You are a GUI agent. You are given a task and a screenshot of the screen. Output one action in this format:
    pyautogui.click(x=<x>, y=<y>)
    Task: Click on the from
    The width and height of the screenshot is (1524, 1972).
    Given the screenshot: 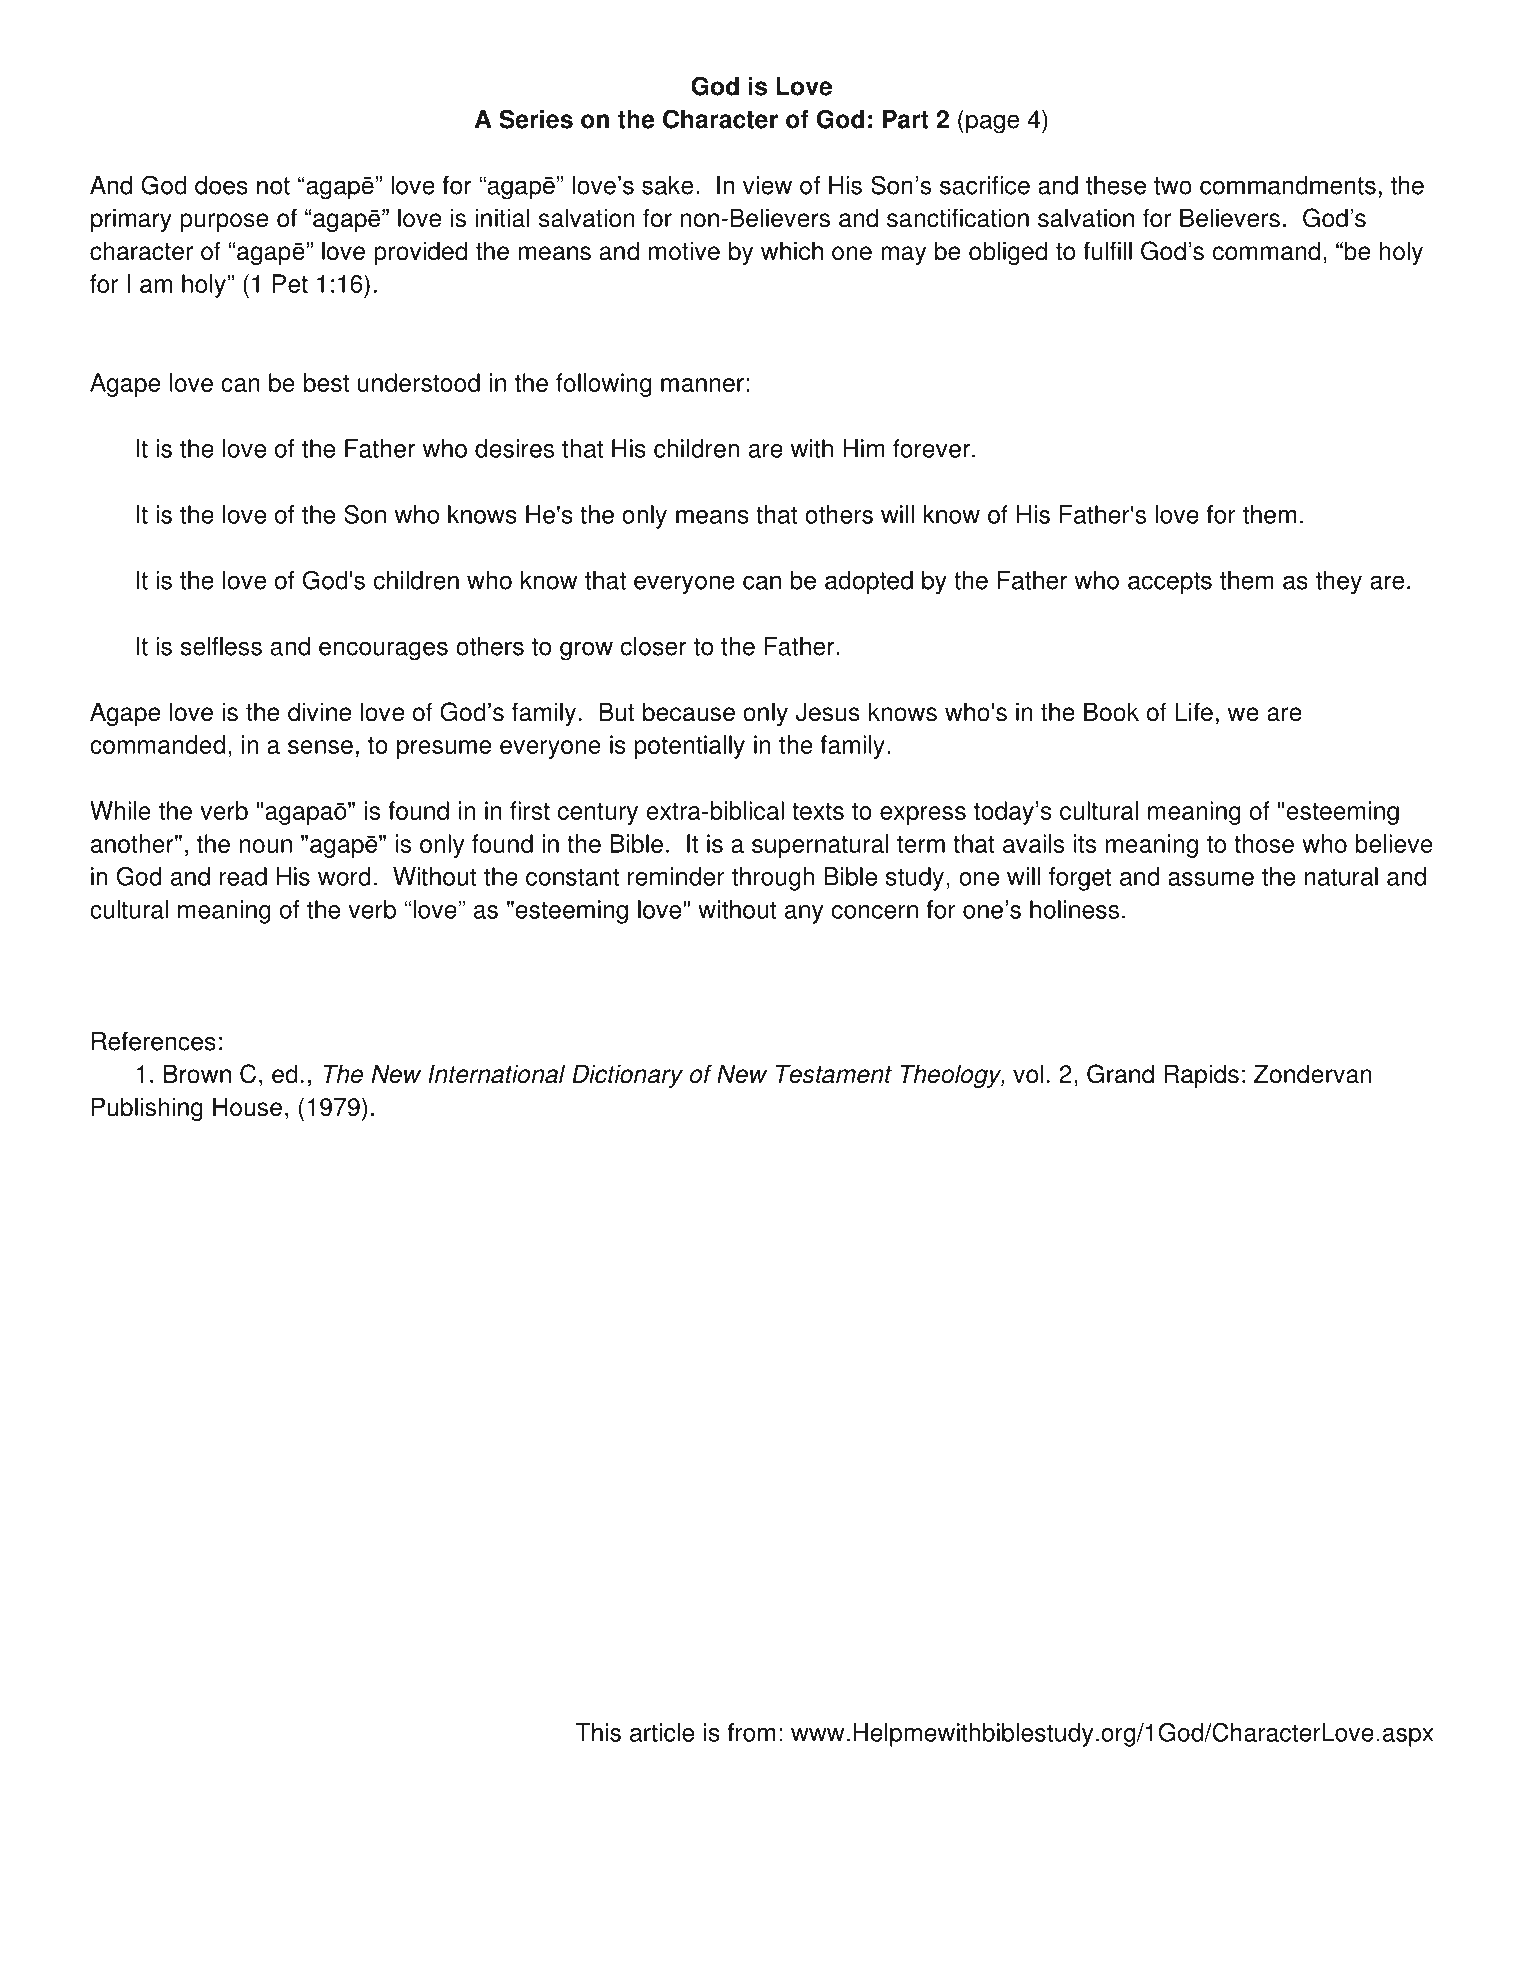 What is the action you would take?
    pyautogui.click(x=751, y=1732)
